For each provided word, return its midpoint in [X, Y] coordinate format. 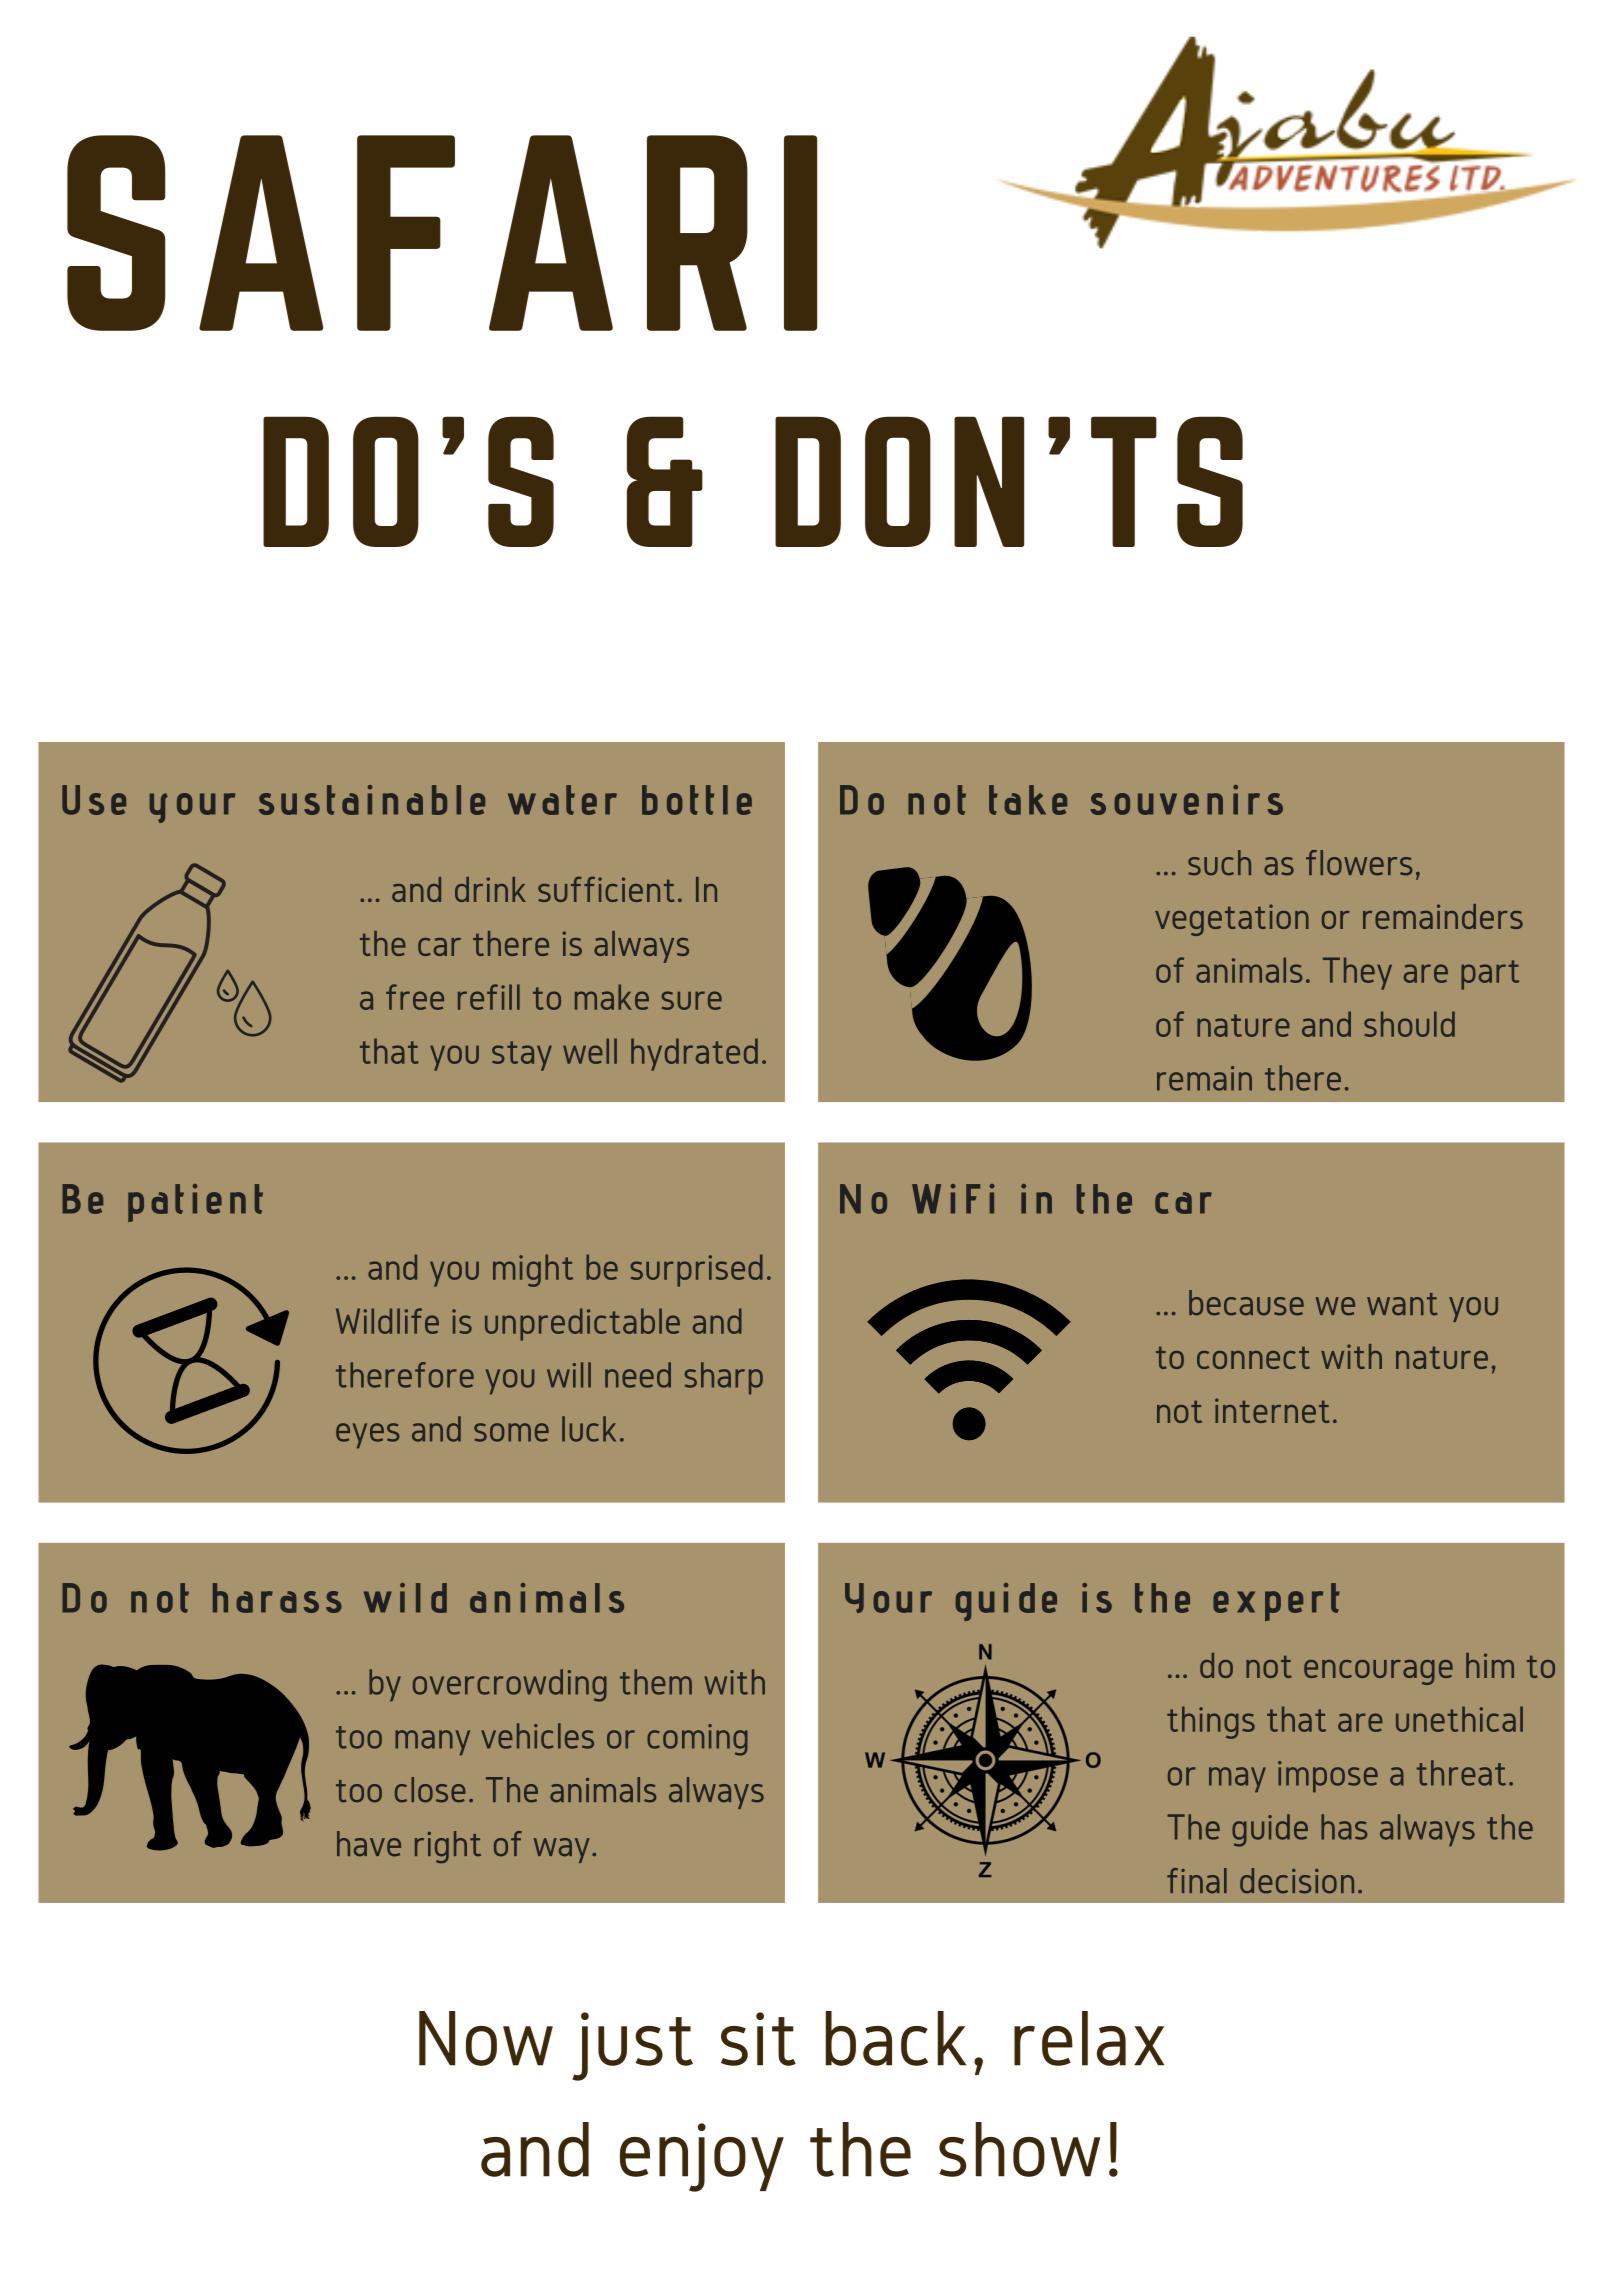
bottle [697, 800]
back [896, 2038]
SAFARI [442, 233]
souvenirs [1187, 800]
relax [1089, 2038]
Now [486, 2038]
